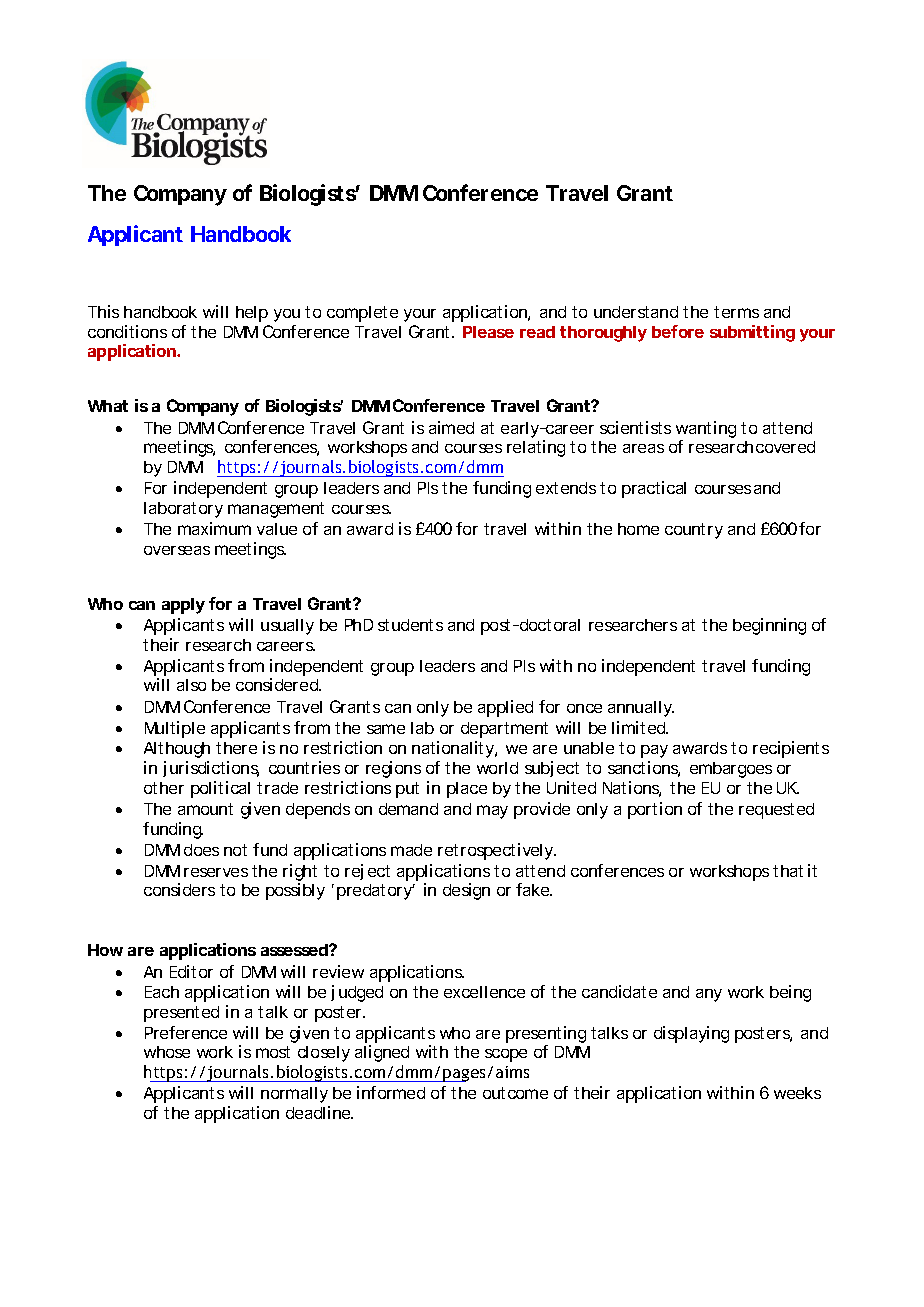 The image size is (924, 1307). Describe the element at coordinates (641, 709) in the image. I see `annually` at that location.
